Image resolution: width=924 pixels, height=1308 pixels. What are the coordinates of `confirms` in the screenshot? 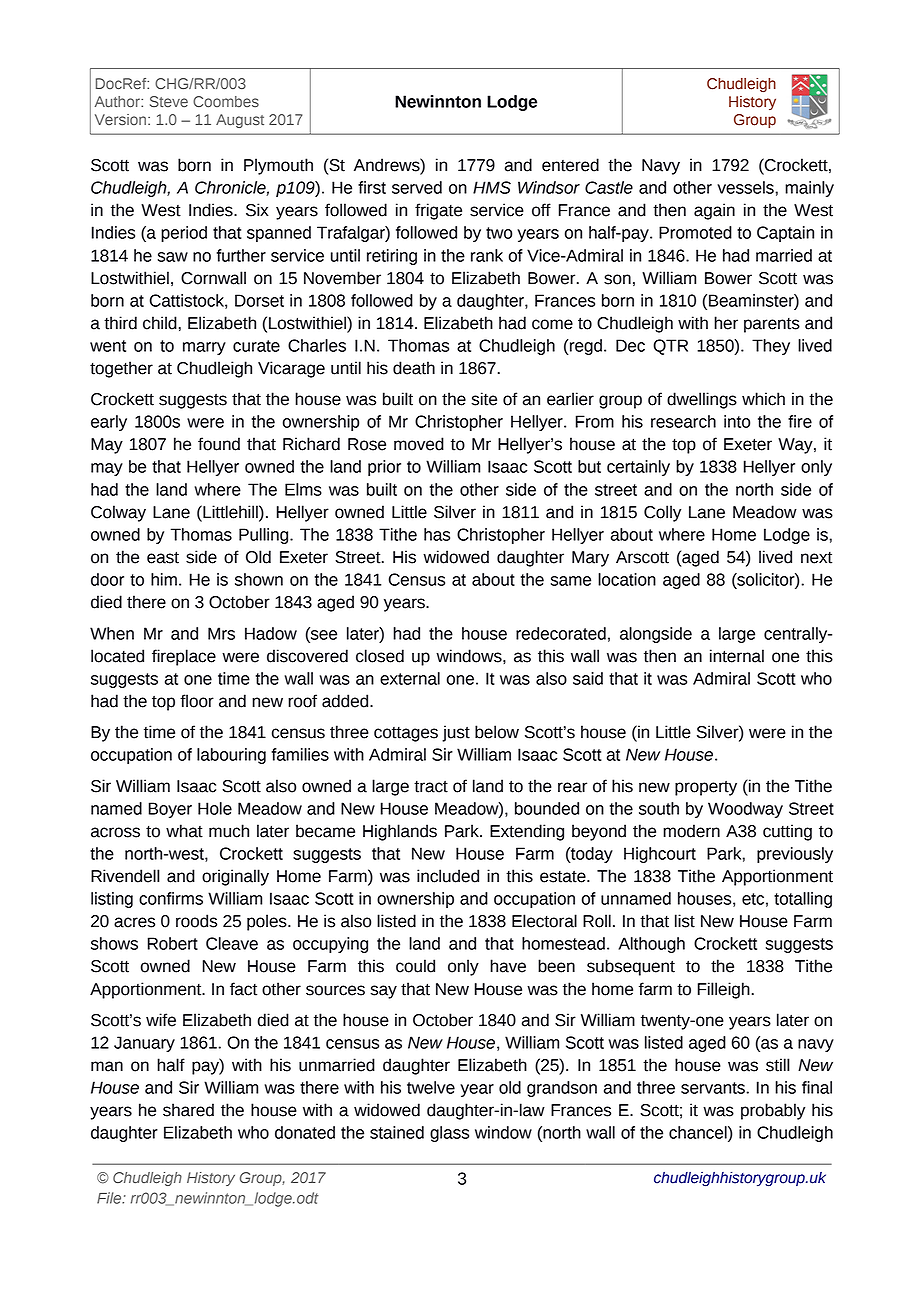 It's located at (171, 898).
